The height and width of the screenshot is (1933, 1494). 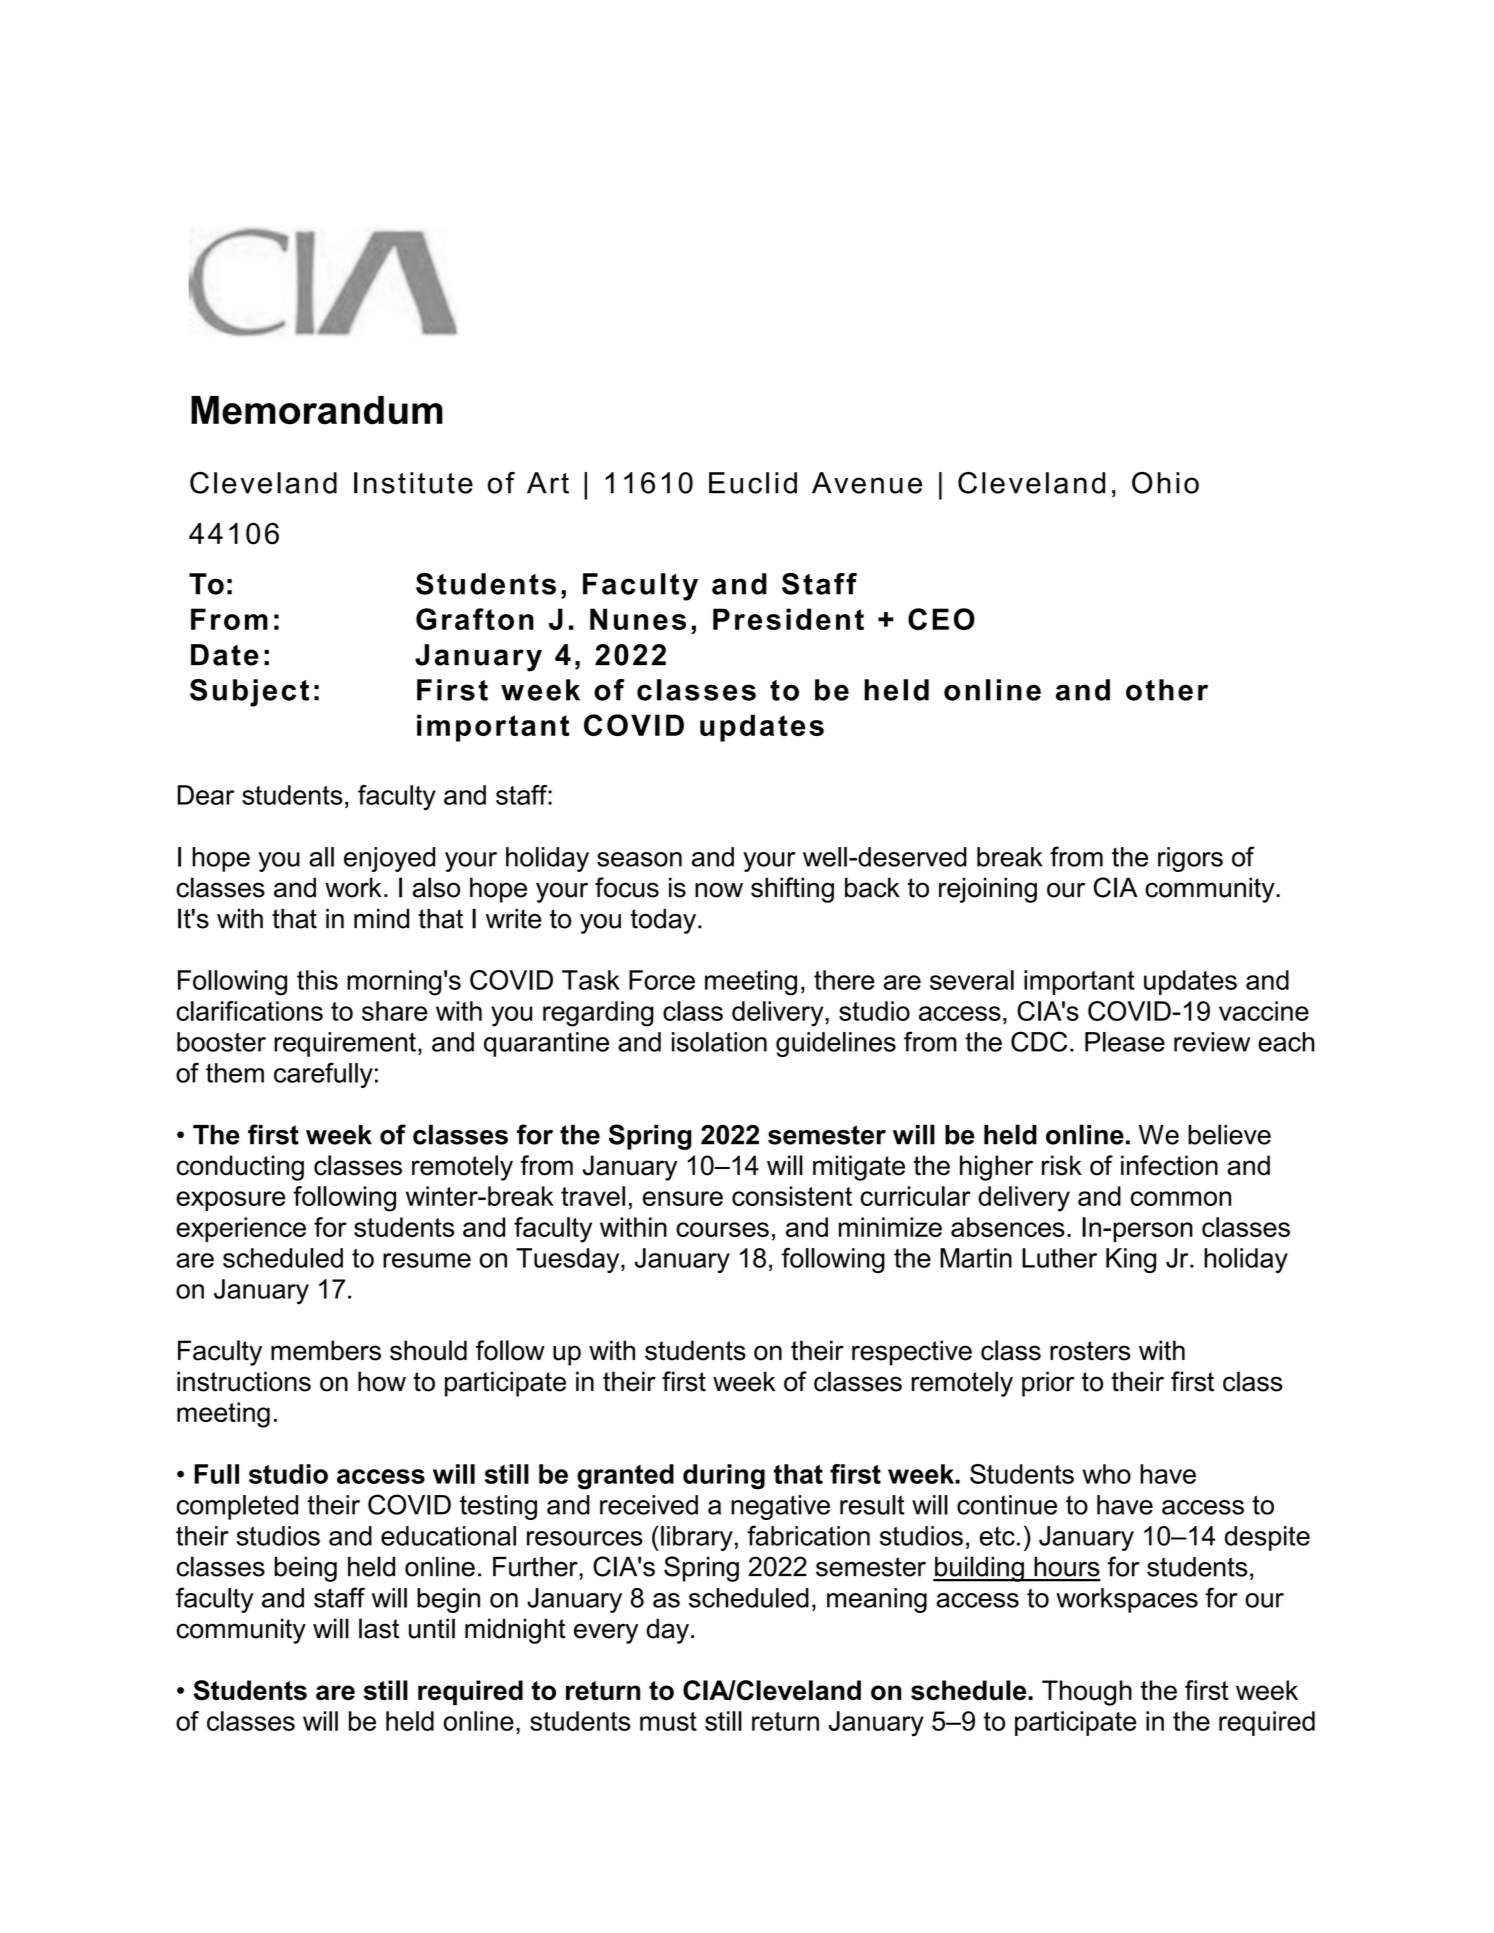 I want to click on isolation, so click(x=719, y=1042).
